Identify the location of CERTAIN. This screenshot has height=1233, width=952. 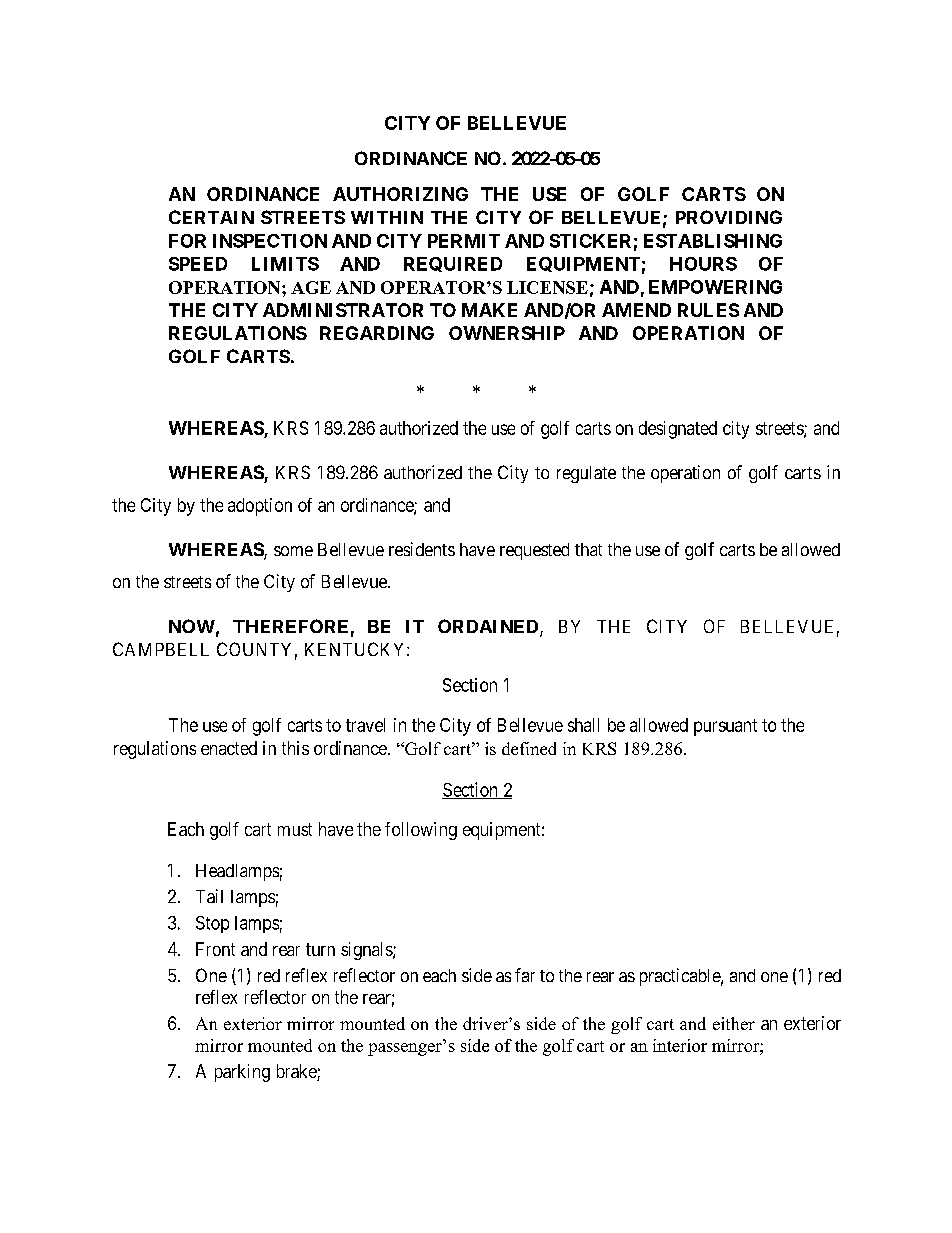
(211, 217).
